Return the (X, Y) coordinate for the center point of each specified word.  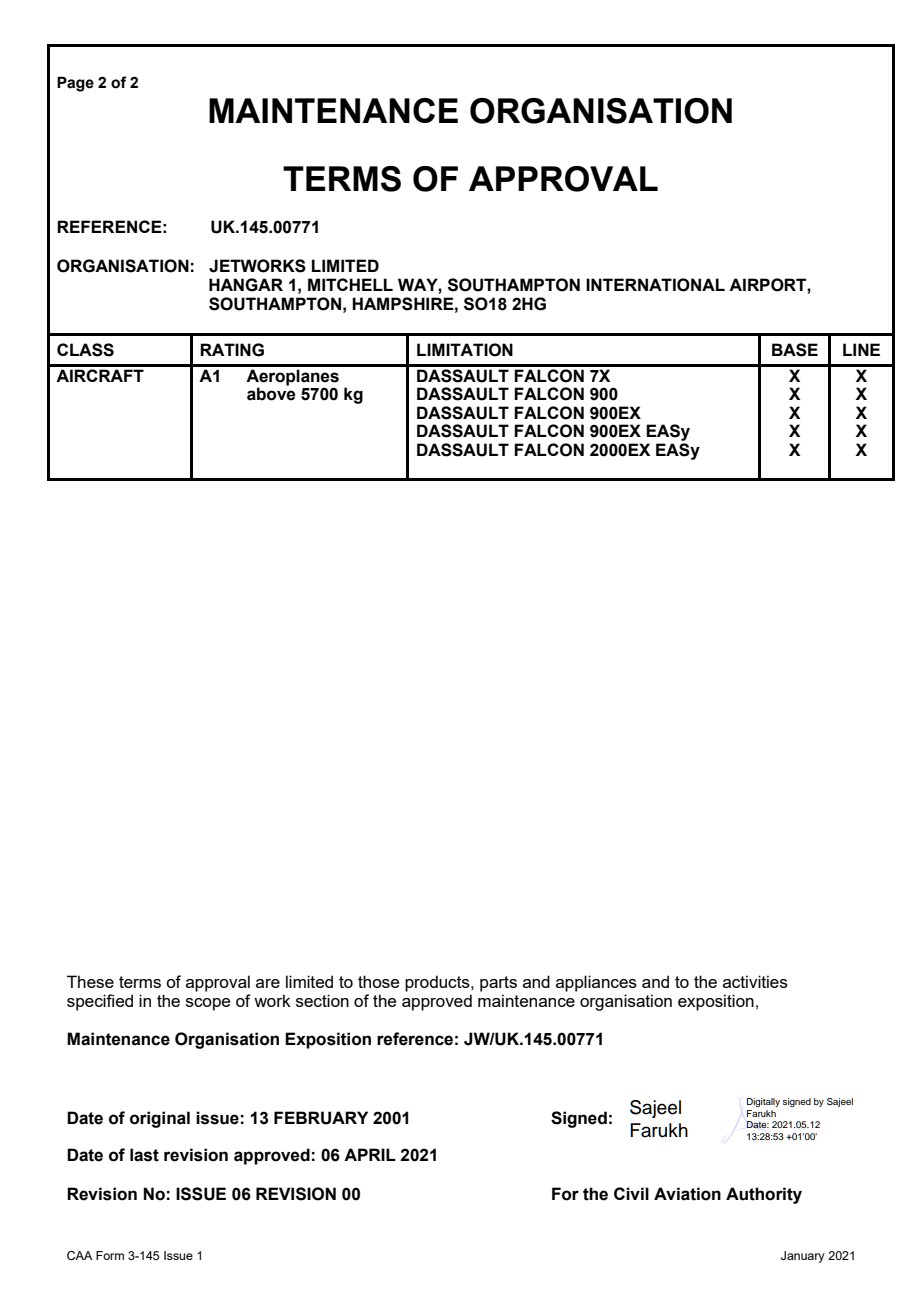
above (271, 393)
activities (755, 981)
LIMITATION (465, 350)
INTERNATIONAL (655, 285)
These (90, 981)
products (438, 983)
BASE (795, 350)
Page (75, 84)
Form (110, 1255)
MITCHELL (350, 284)
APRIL (370, 1154)
